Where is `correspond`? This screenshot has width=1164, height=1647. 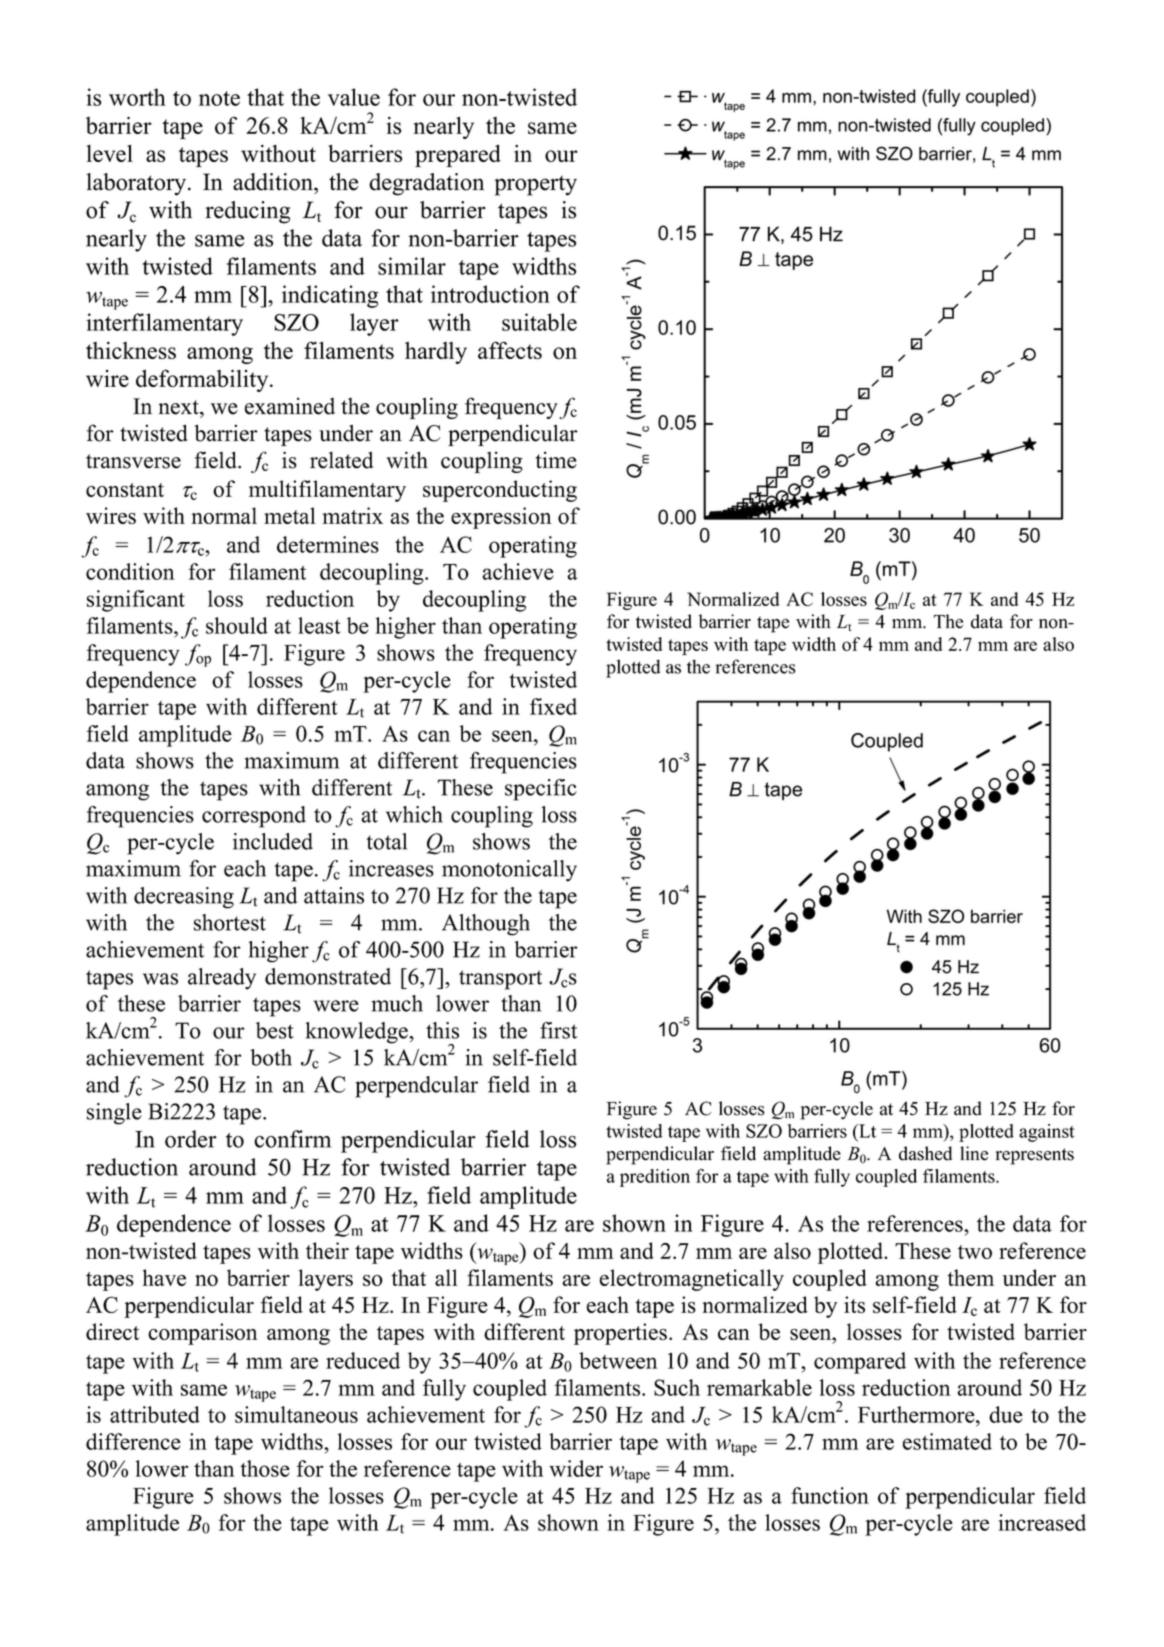
correspond is located at coordinates (254, 817).
